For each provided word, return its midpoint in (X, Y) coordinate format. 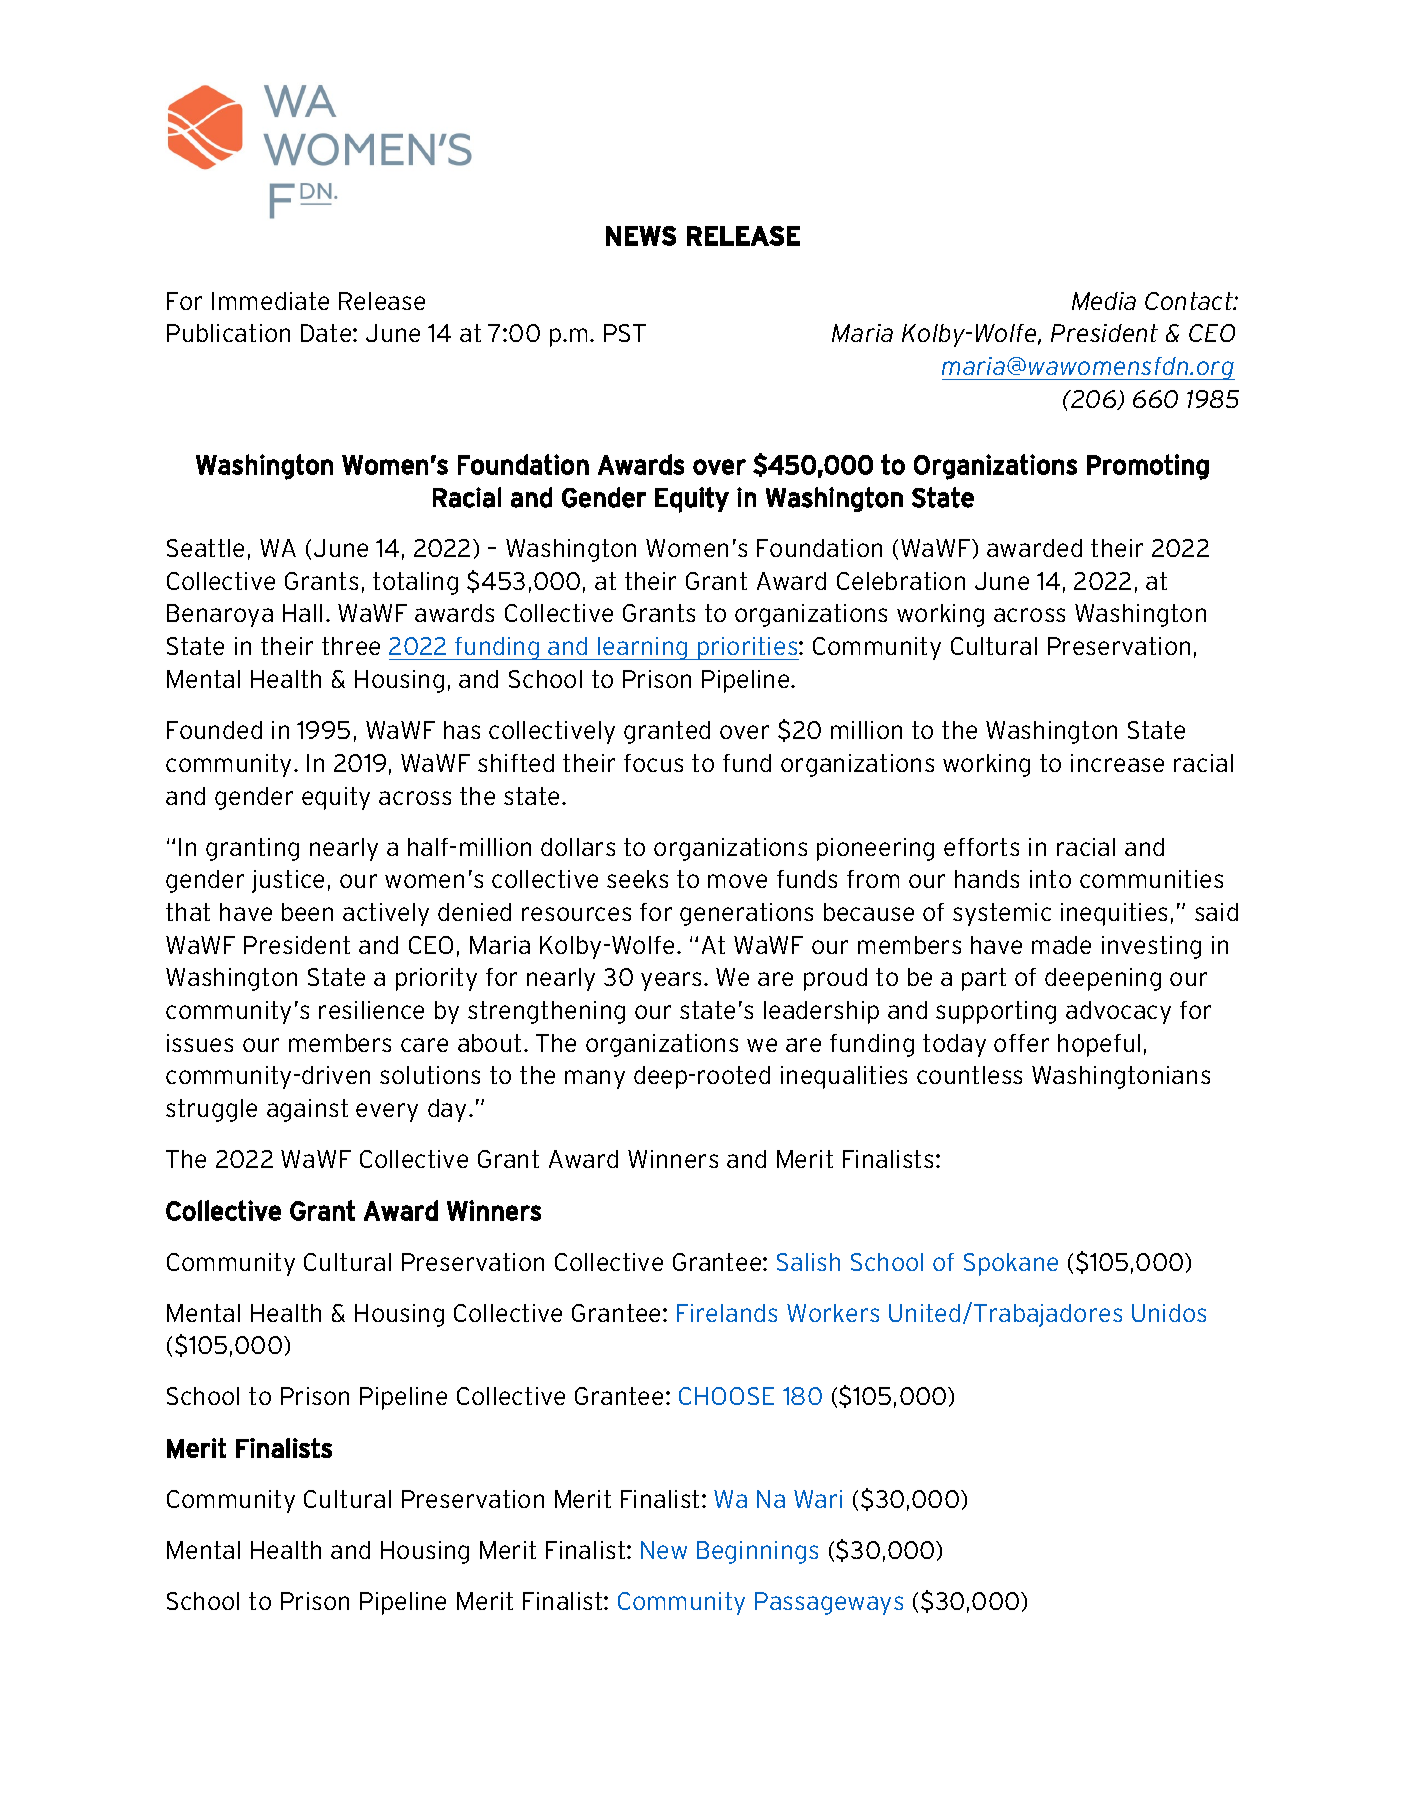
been (307, 912)
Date (327, 333)
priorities (748, 648)
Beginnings (757, 1552)
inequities (1114, 914)
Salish (808, 1262)
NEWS (641, 236)
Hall (302, 613)
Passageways (829, 1603)
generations (746, 914)
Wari (818, 1499)
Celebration (901, 581)
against (307, 1110)
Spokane (1011, 1264)
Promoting (1148, 467)
